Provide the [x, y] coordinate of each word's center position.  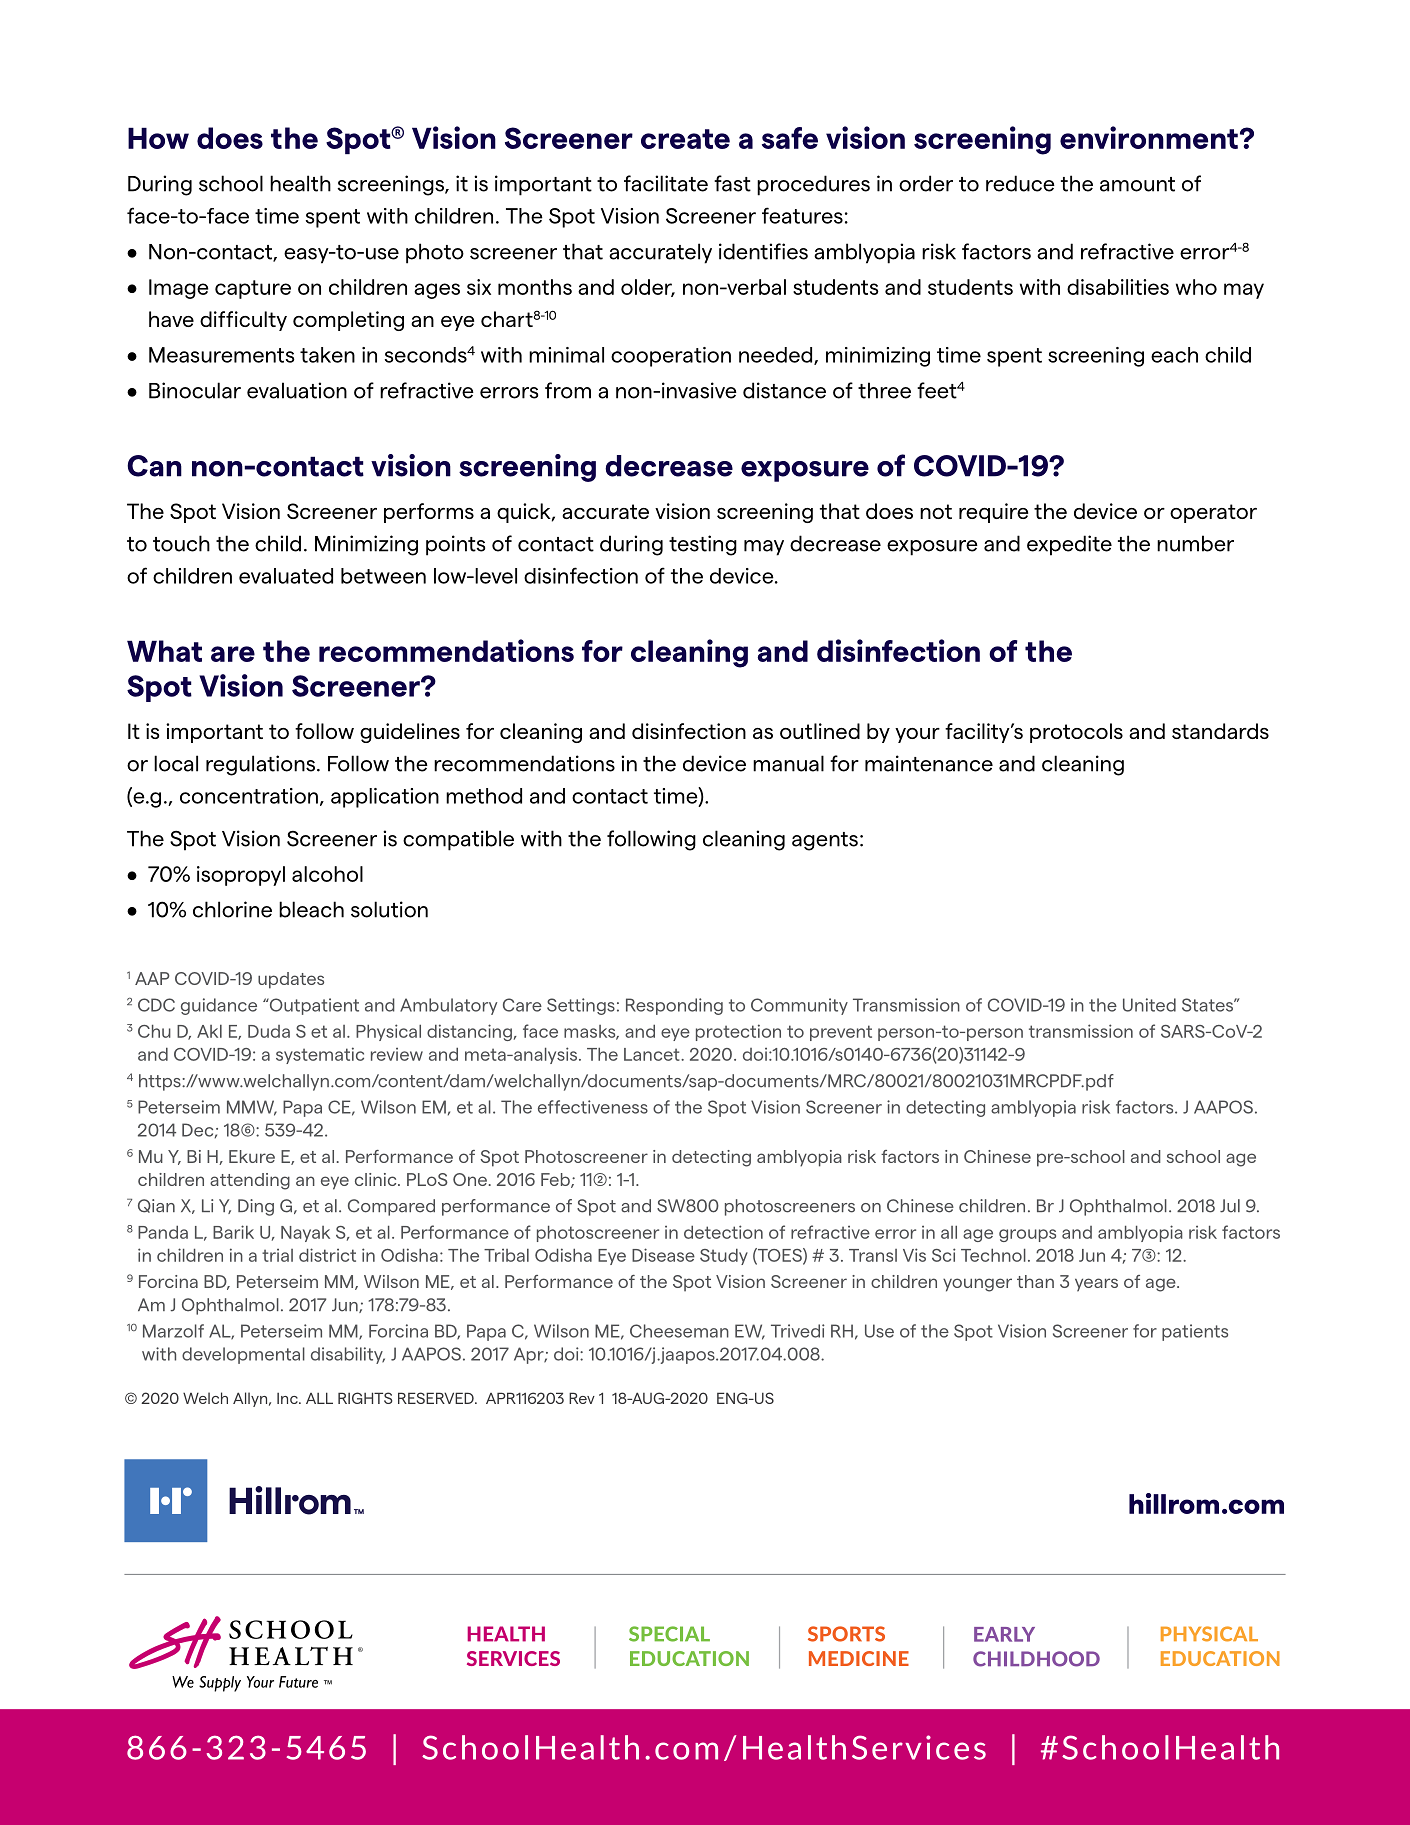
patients [1195, 1332]
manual [788, 763]
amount [1137, 184]
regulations [262, 765]
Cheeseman [679, 1331]
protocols [1076, 733]
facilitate [666, 183]
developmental [243, 1355]
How [158, 138]
